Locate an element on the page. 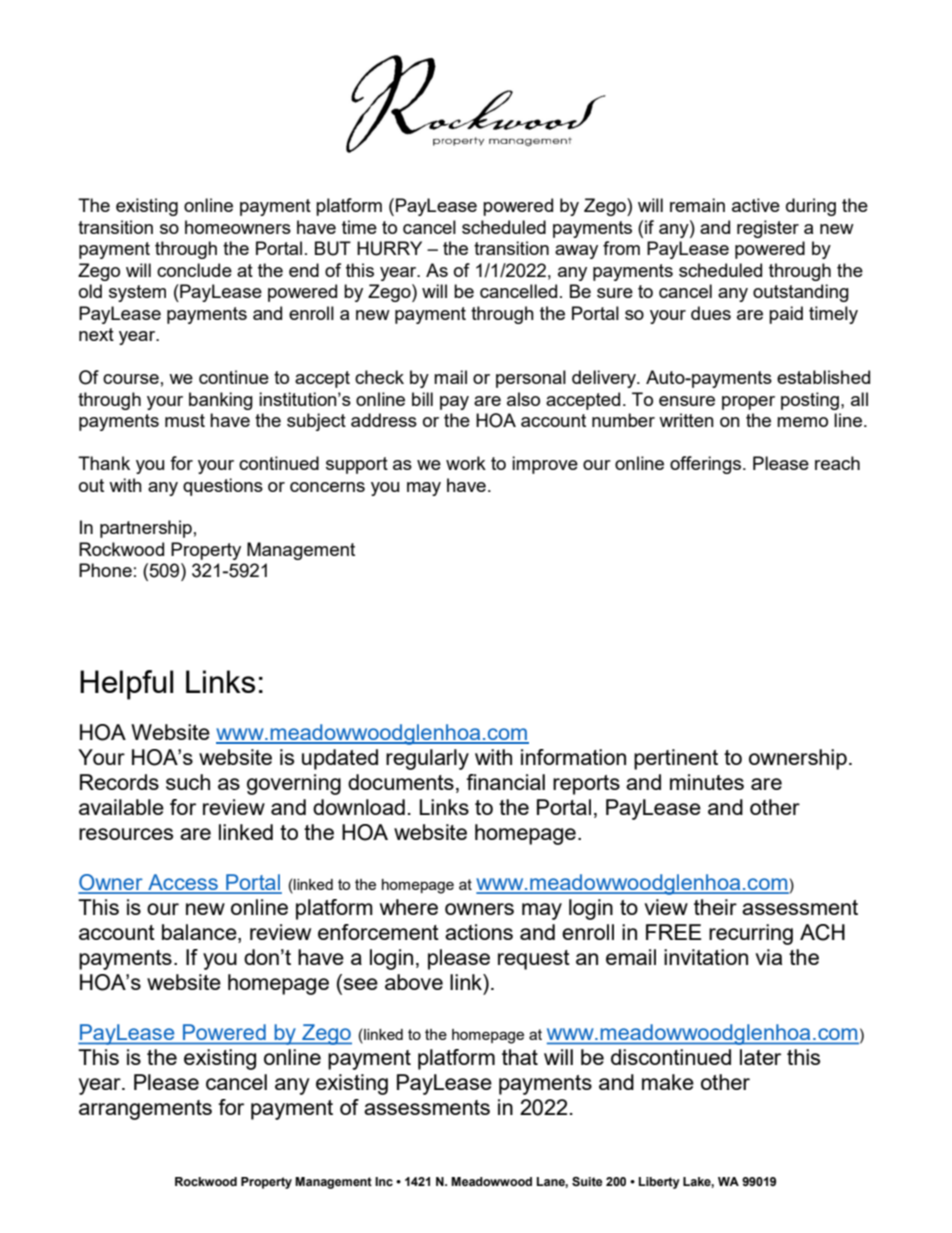 The image size is (952, 1233). register is located at coordinates (768, 229).
